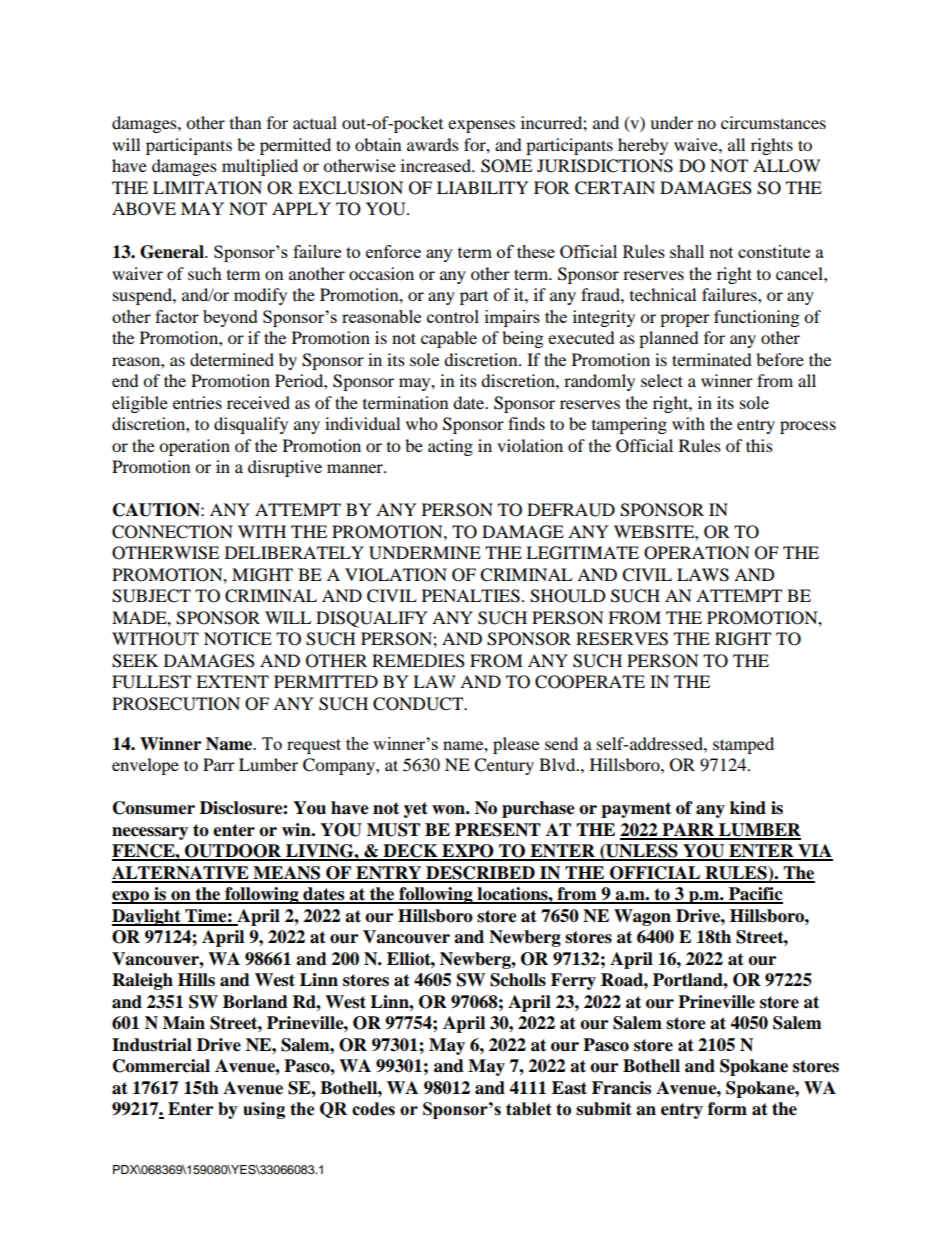 This screenshot has height=1233, width=952. Describe the element at coordinates (154, 808) in the screenshot. I see `Consumer` at that location.
